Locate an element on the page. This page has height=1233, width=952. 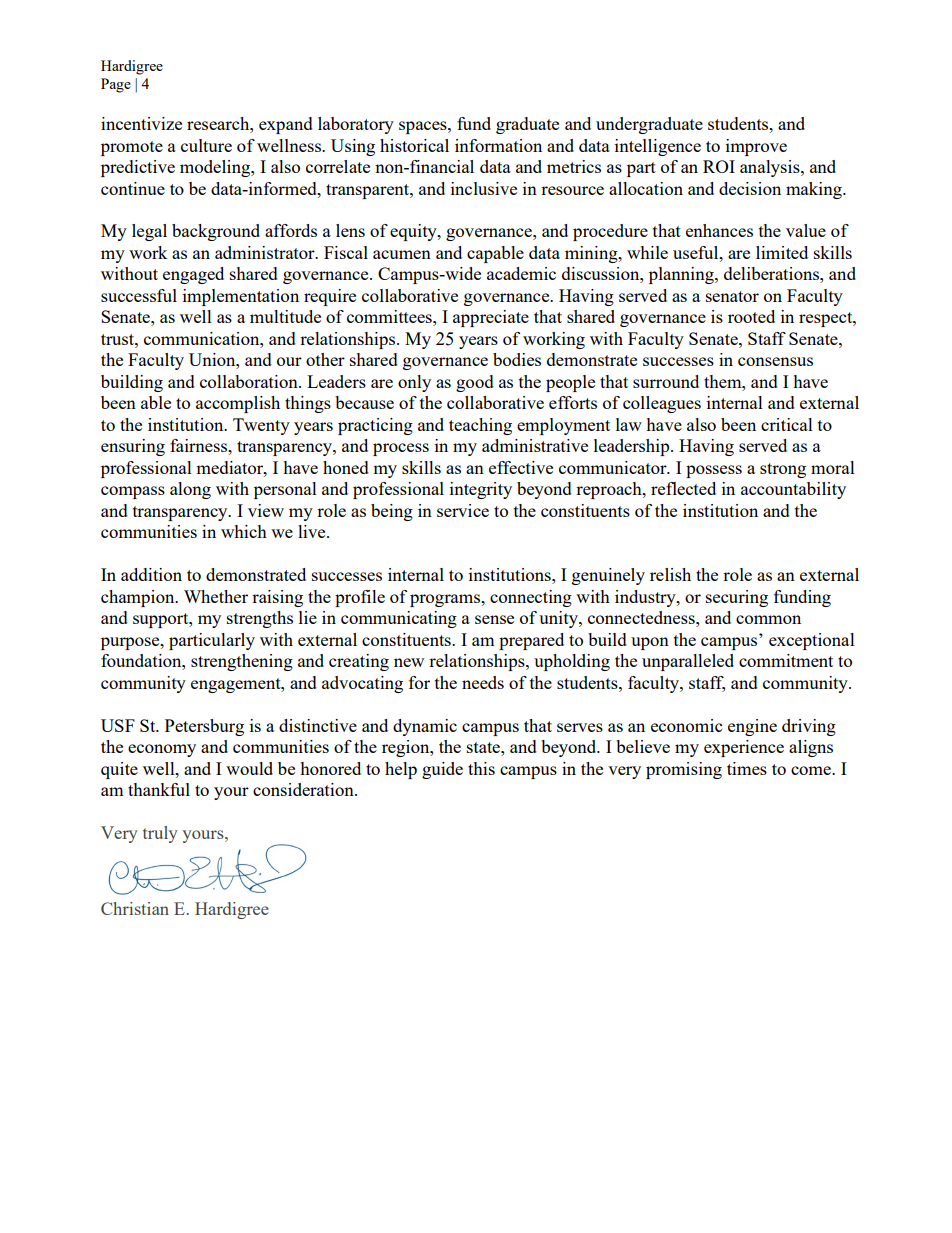
Whether is located at coordinates (216, 596).
